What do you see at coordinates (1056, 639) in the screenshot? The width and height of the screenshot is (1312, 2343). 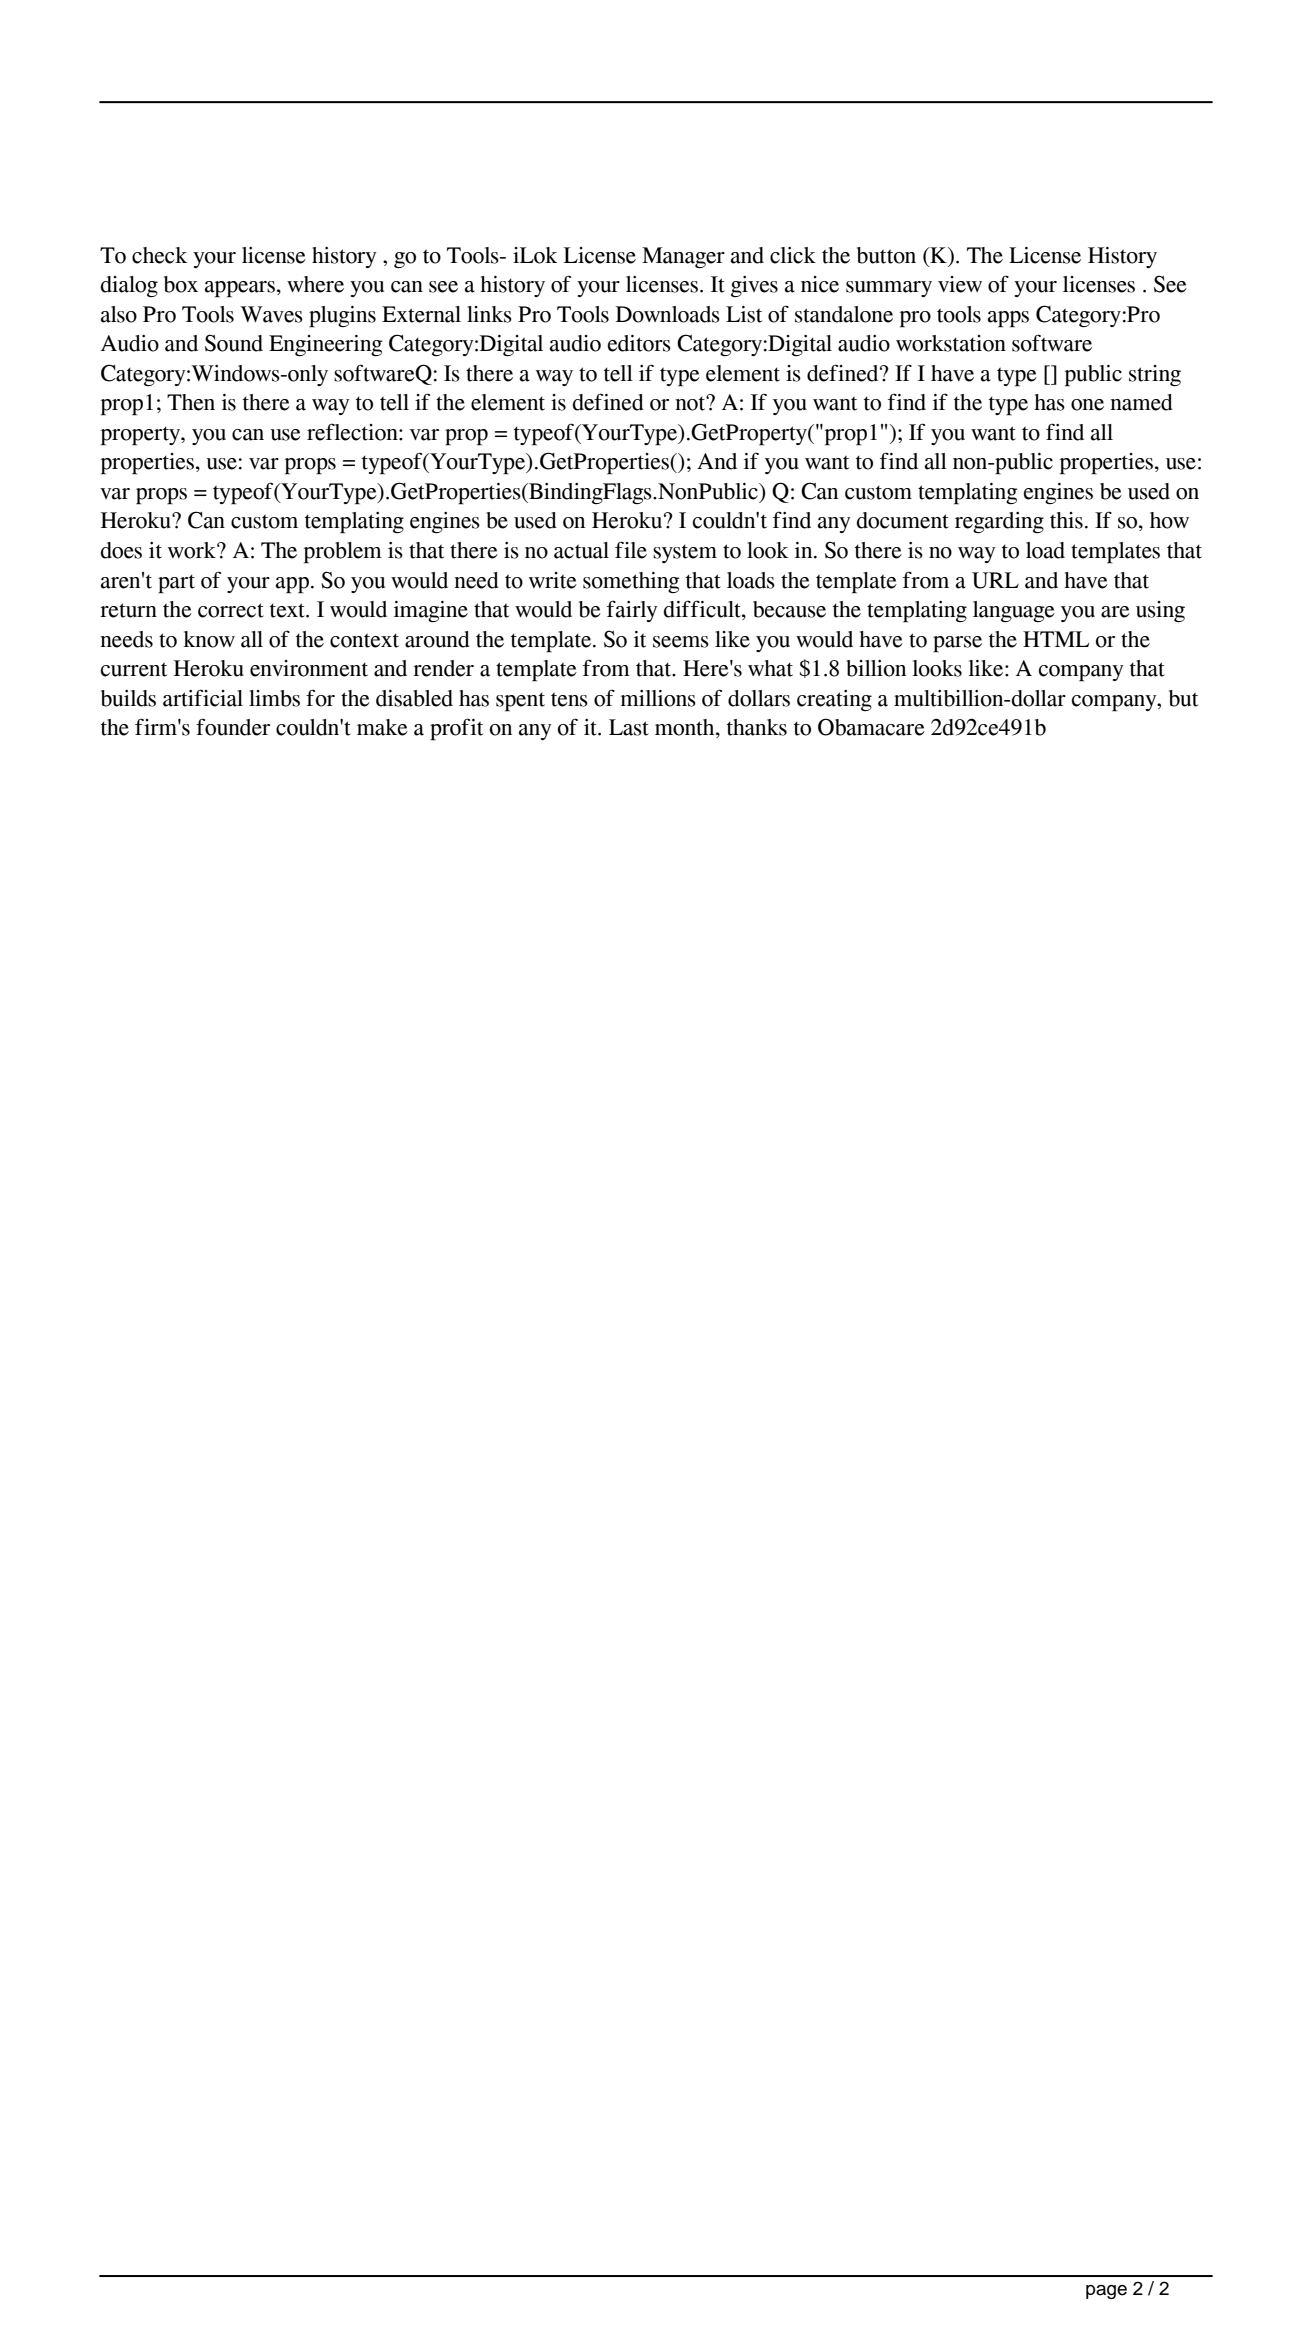 I see `HTML` at bounding box center [1056, 639].
